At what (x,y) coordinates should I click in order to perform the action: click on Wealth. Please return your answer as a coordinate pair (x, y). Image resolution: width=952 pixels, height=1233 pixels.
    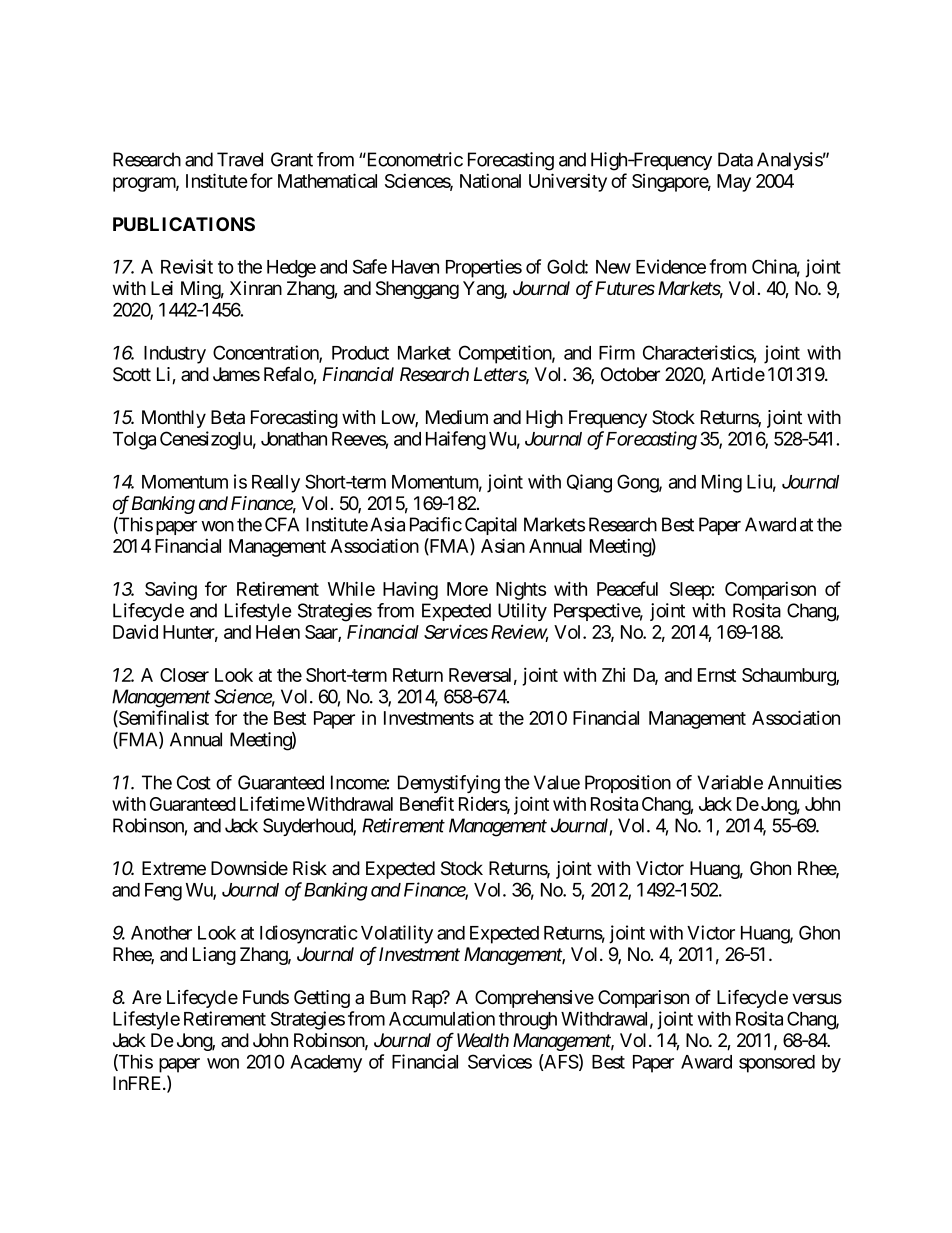
    Looking at the image, I should click on (483, 1040).
